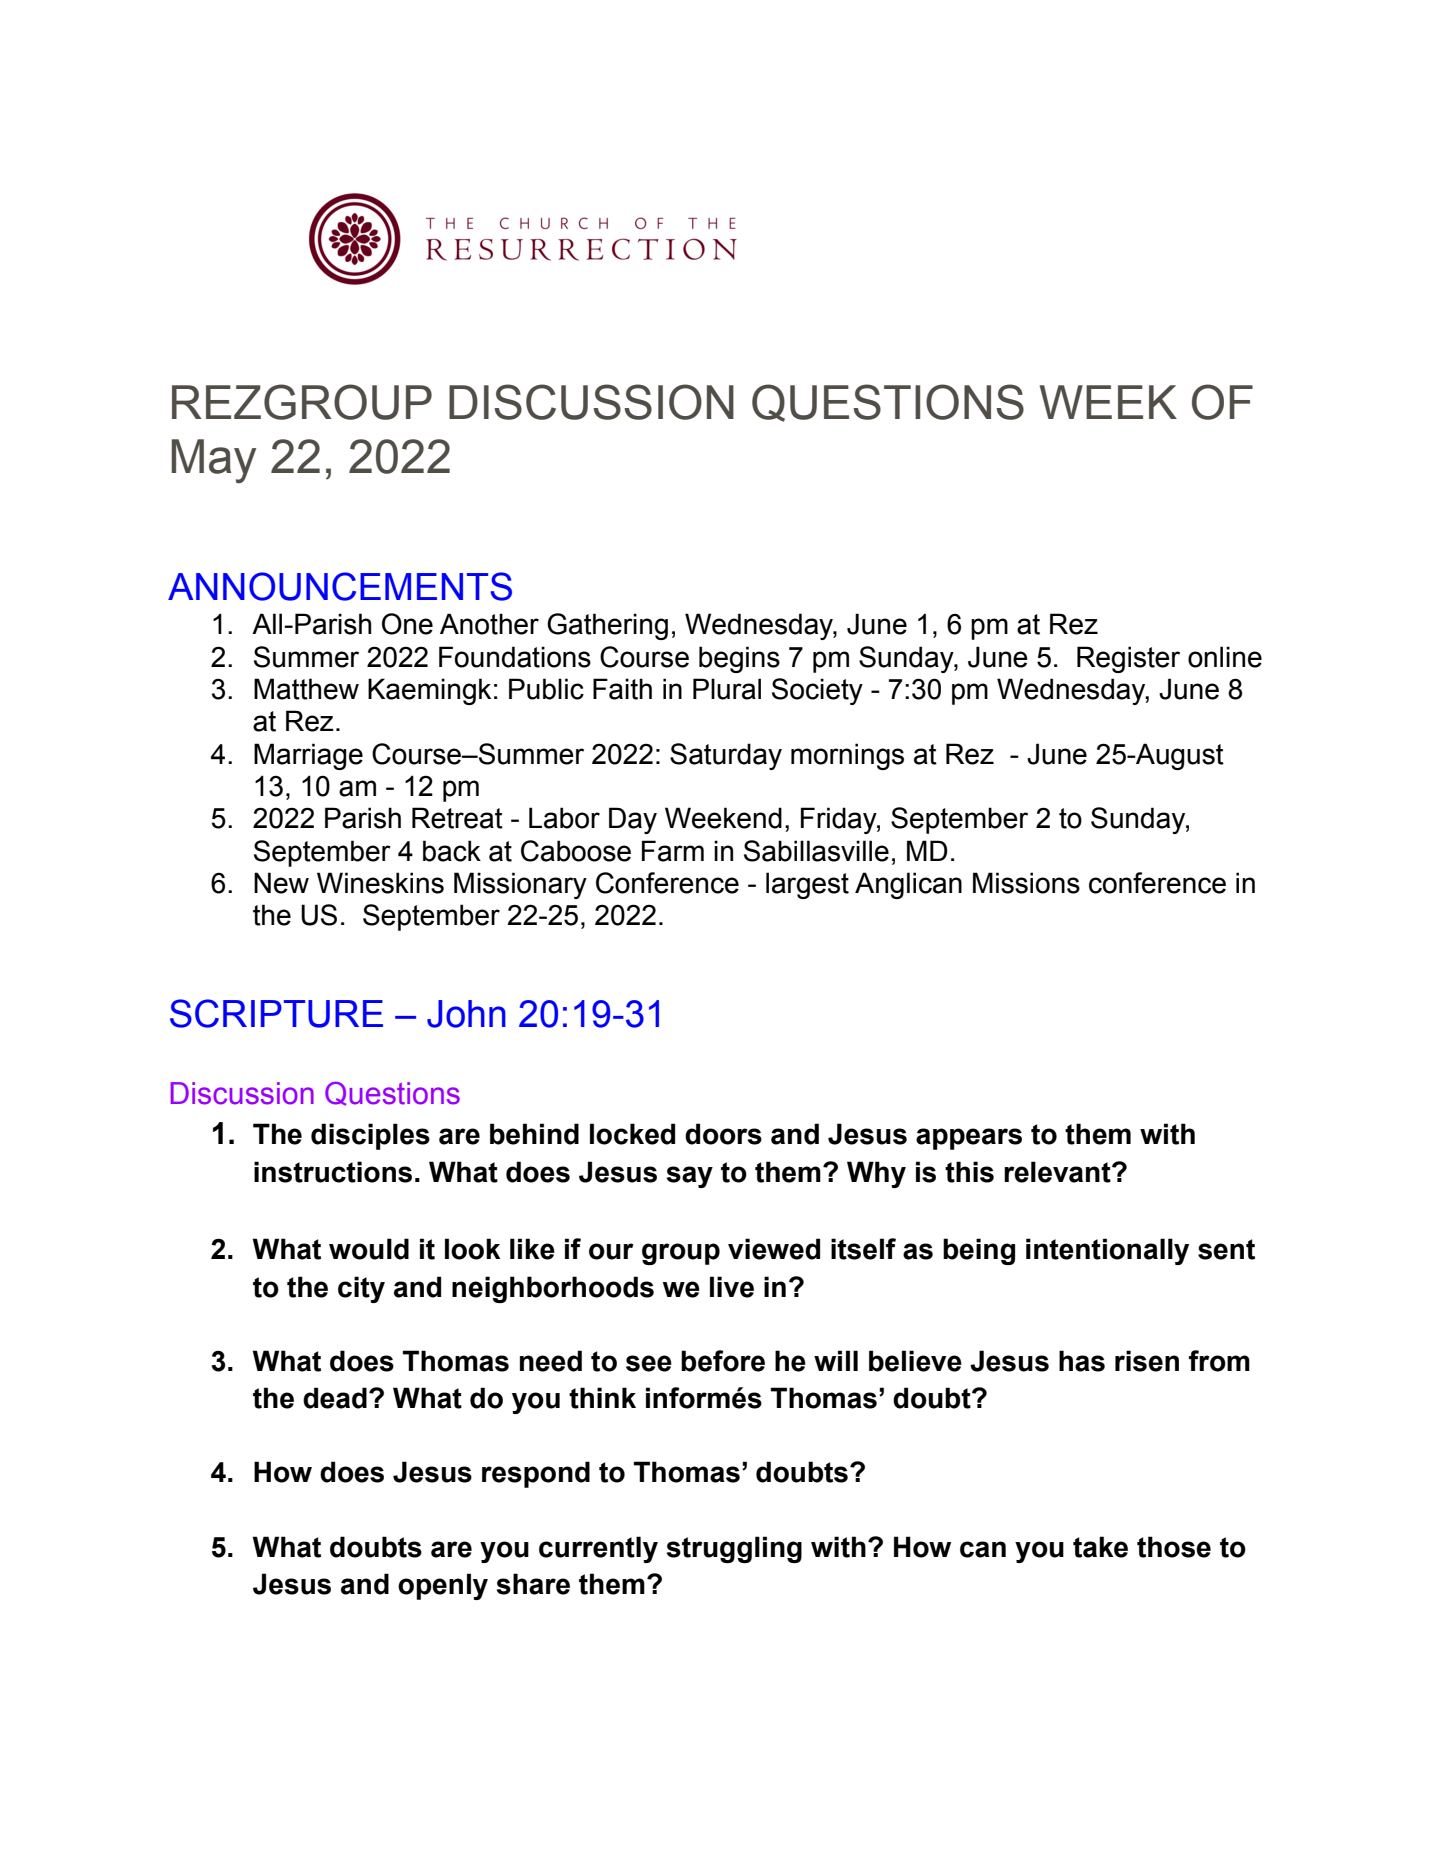  I want to click on May, so click(213, 461).
